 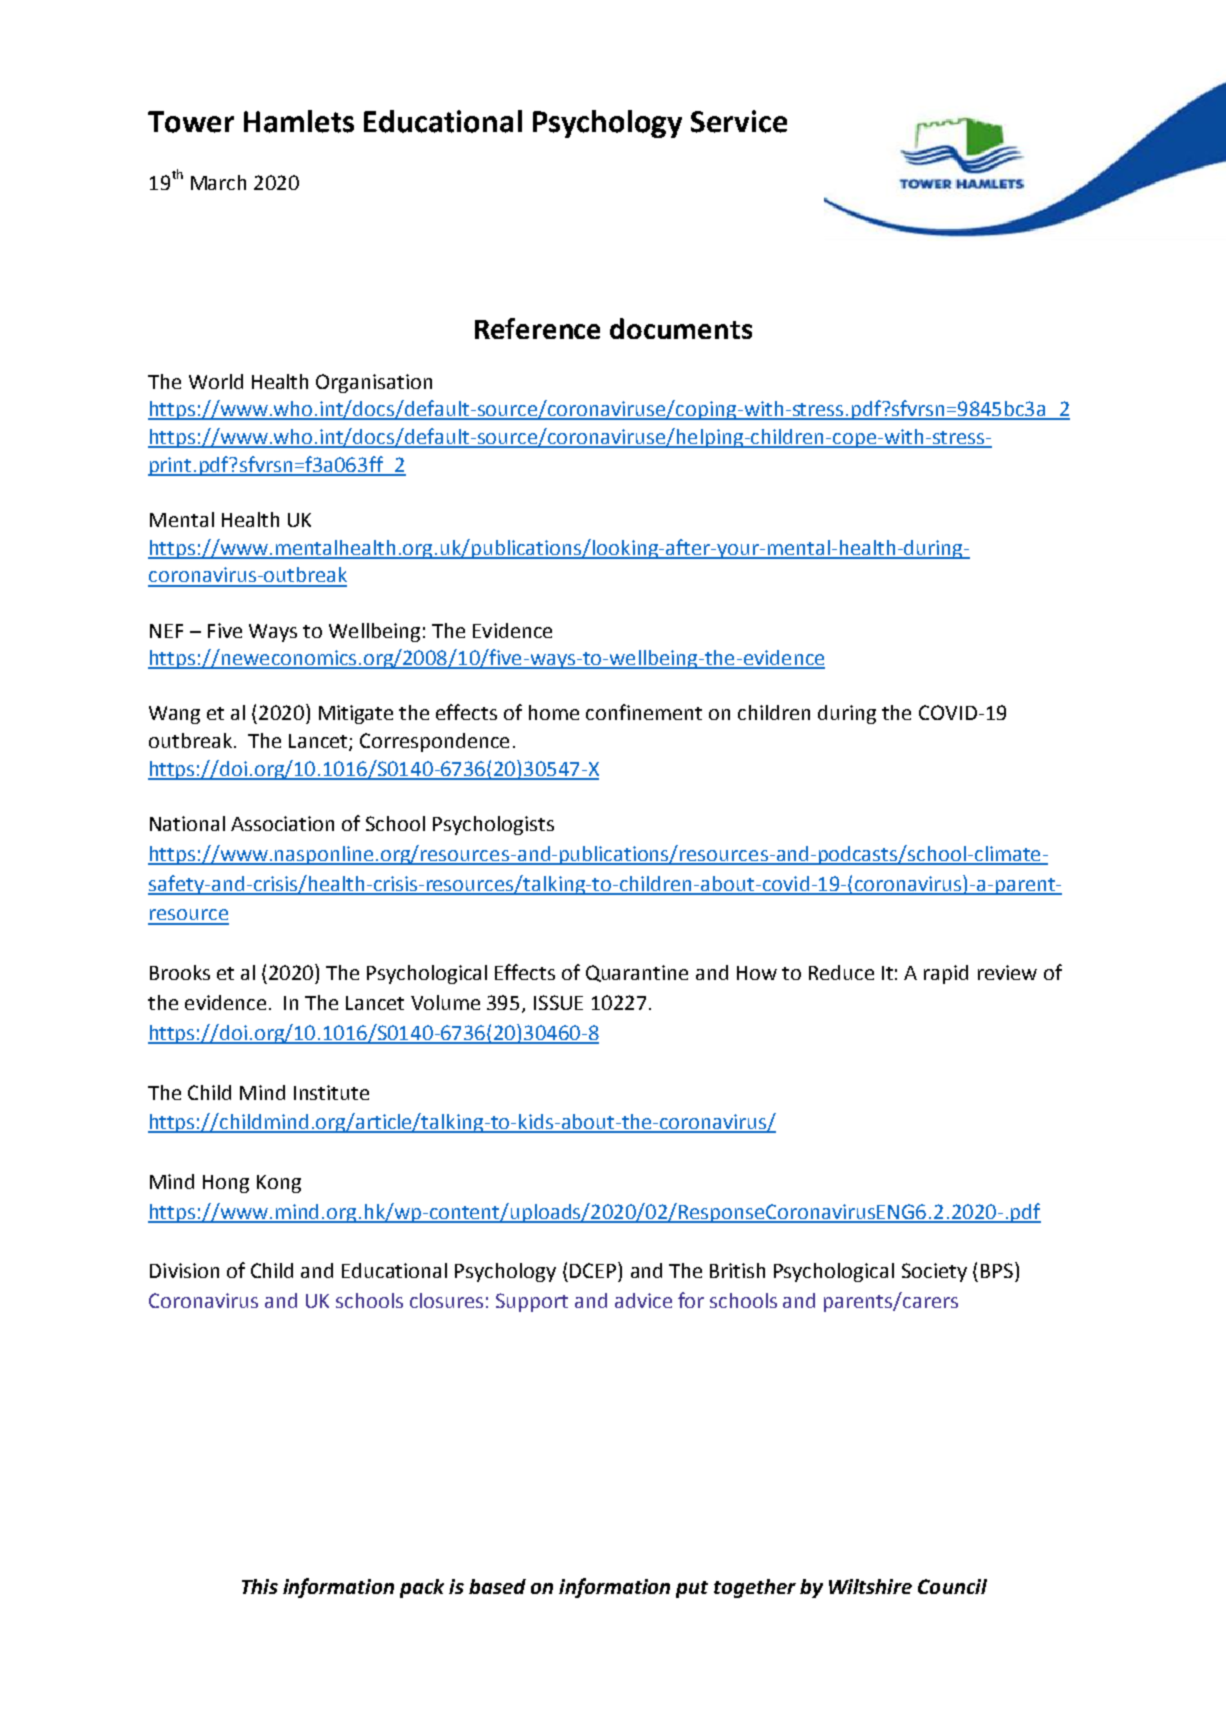 What do you see at coordinates (260, 1586) in the screenshot?
I see `This` at bounding box center [260, 1586].
